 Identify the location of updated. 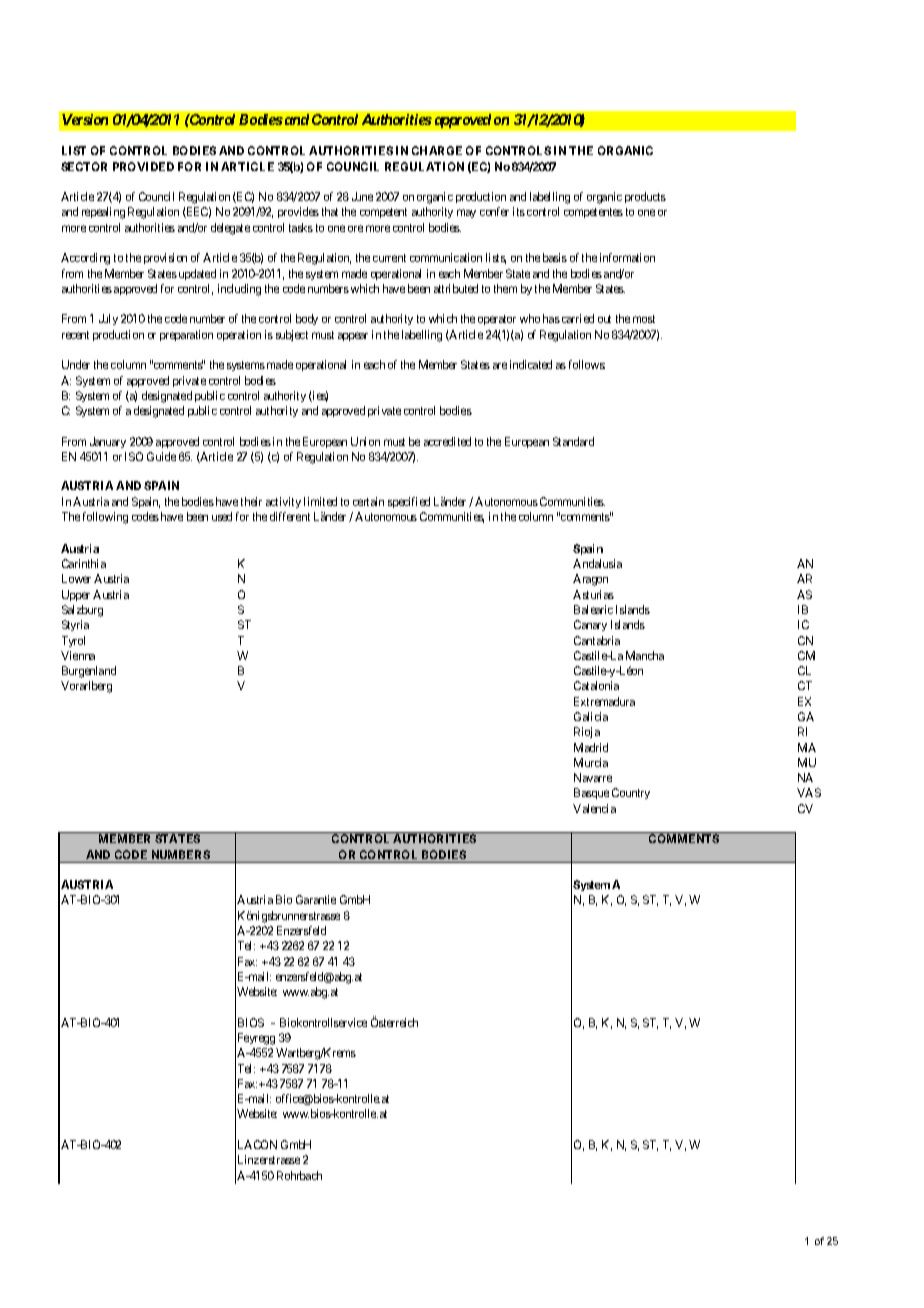
(196, 274).
